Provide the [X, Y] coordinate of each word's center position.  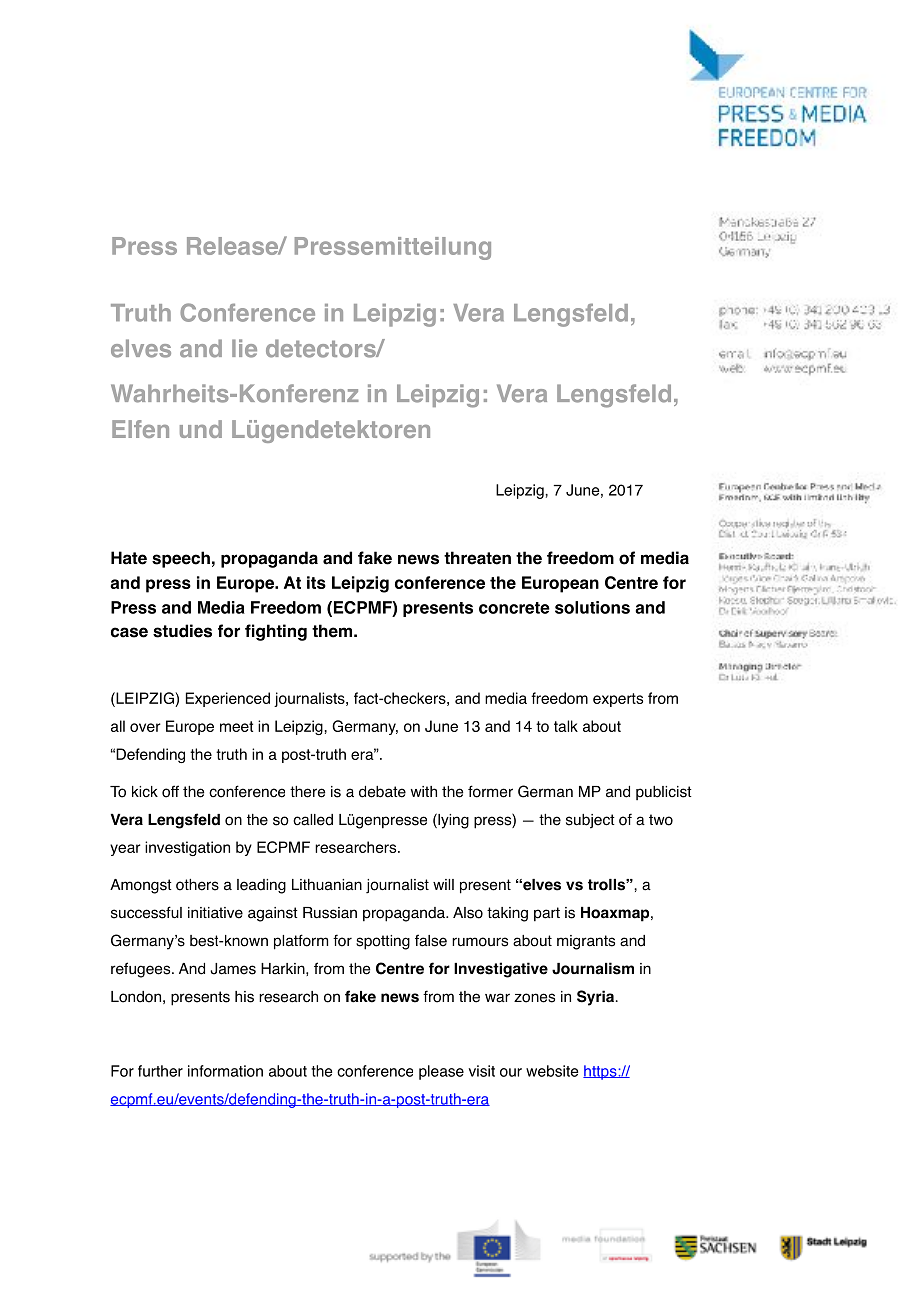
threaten [477, 558]
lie [244, 348]
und [201, 429]
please [441, 1072]
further [160, 1071]
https [601, 1072]
